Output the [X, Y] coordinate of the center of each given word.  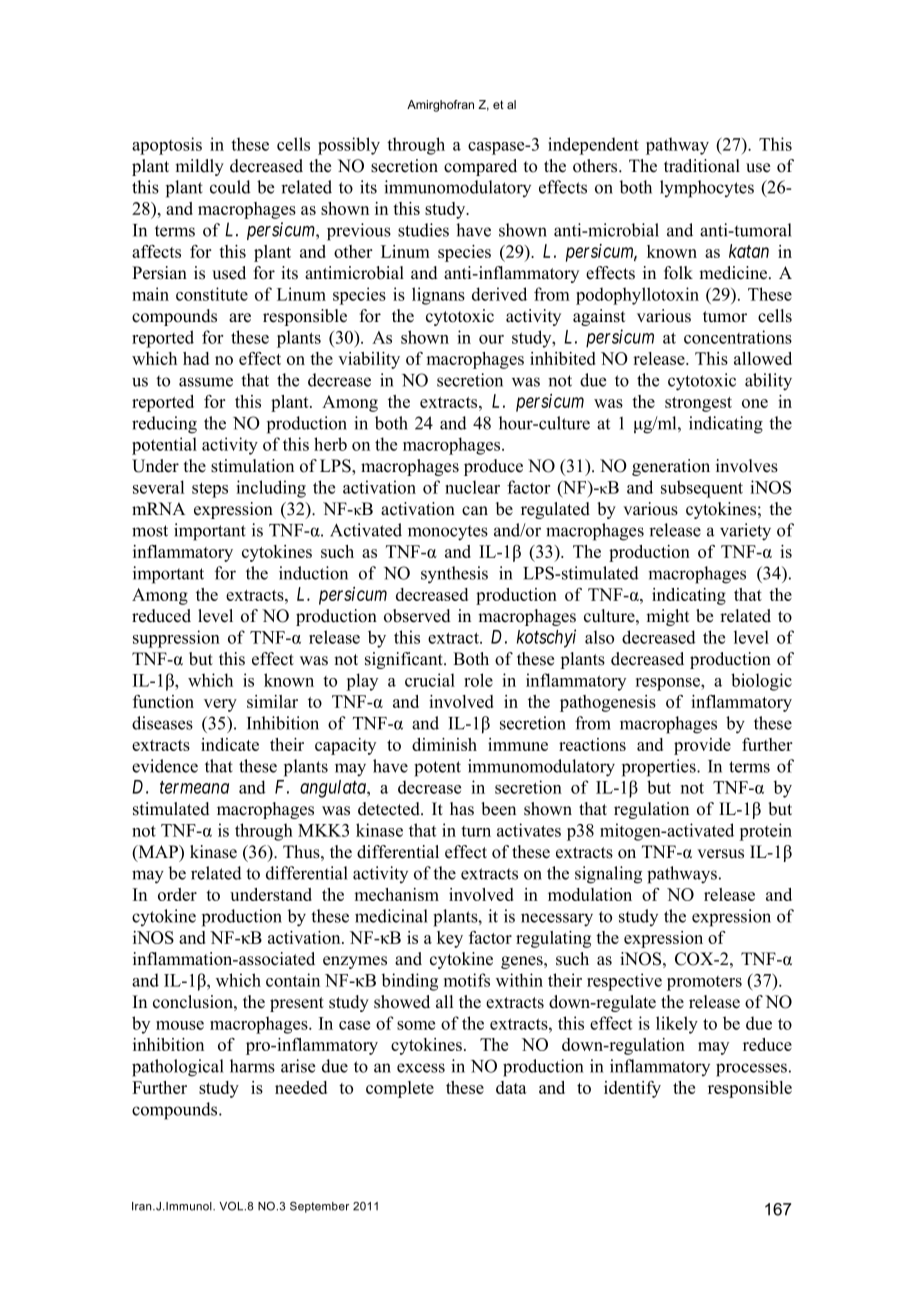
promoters [704, 983]
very [220, 705]
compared [480, 167]
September [319, 1207]
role [478, 680]
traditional [702, 166]
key [450, 939]
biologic [761, 682]
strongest [698, 404]
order [177, 894]
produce [493, 467]
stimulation [252, 466]
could [230, 187]
